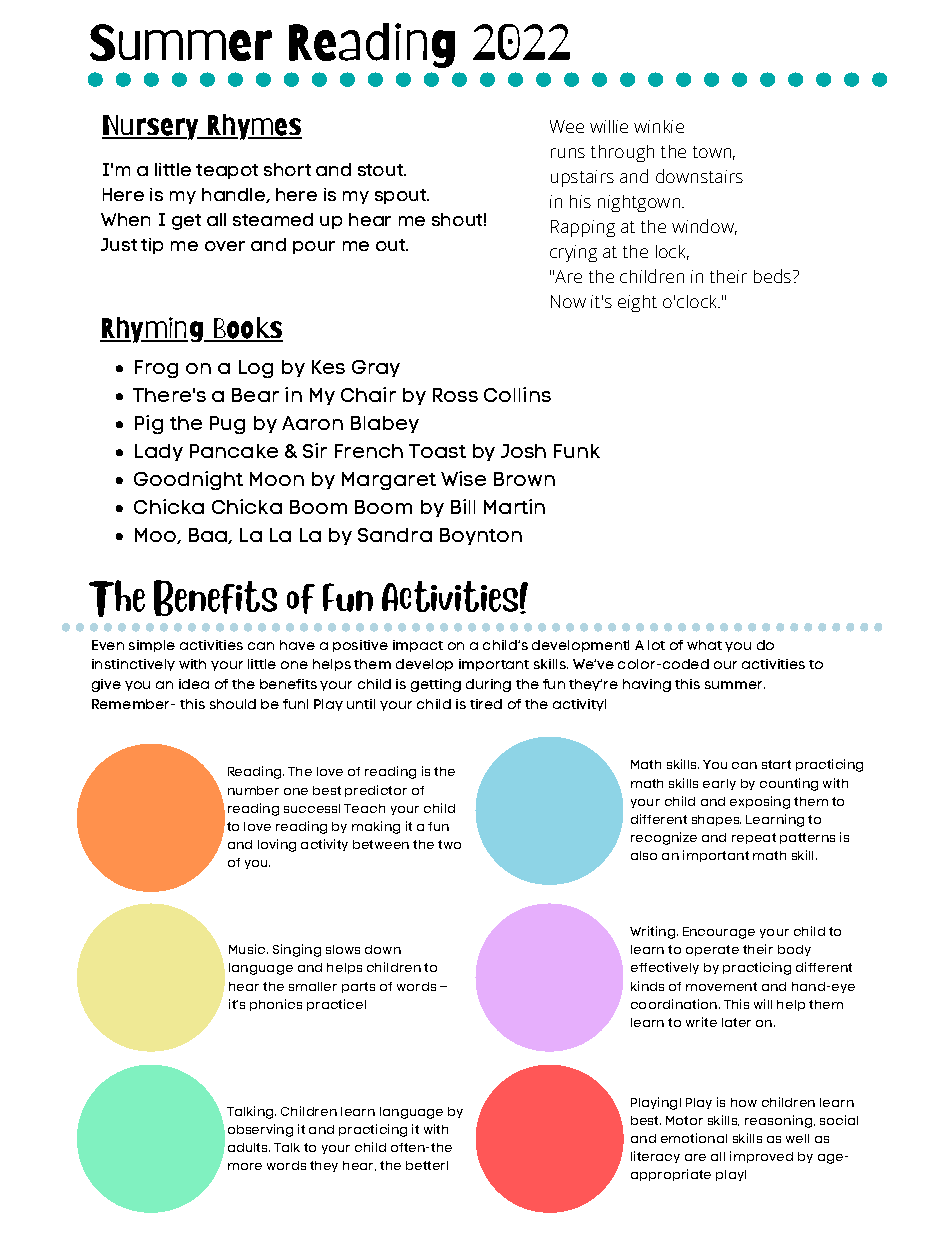 The height and width of the page is (1233, 952). What do you see at coordinates (248, 949) in the page?
I see `Music` at bounding box center [248, 949].
